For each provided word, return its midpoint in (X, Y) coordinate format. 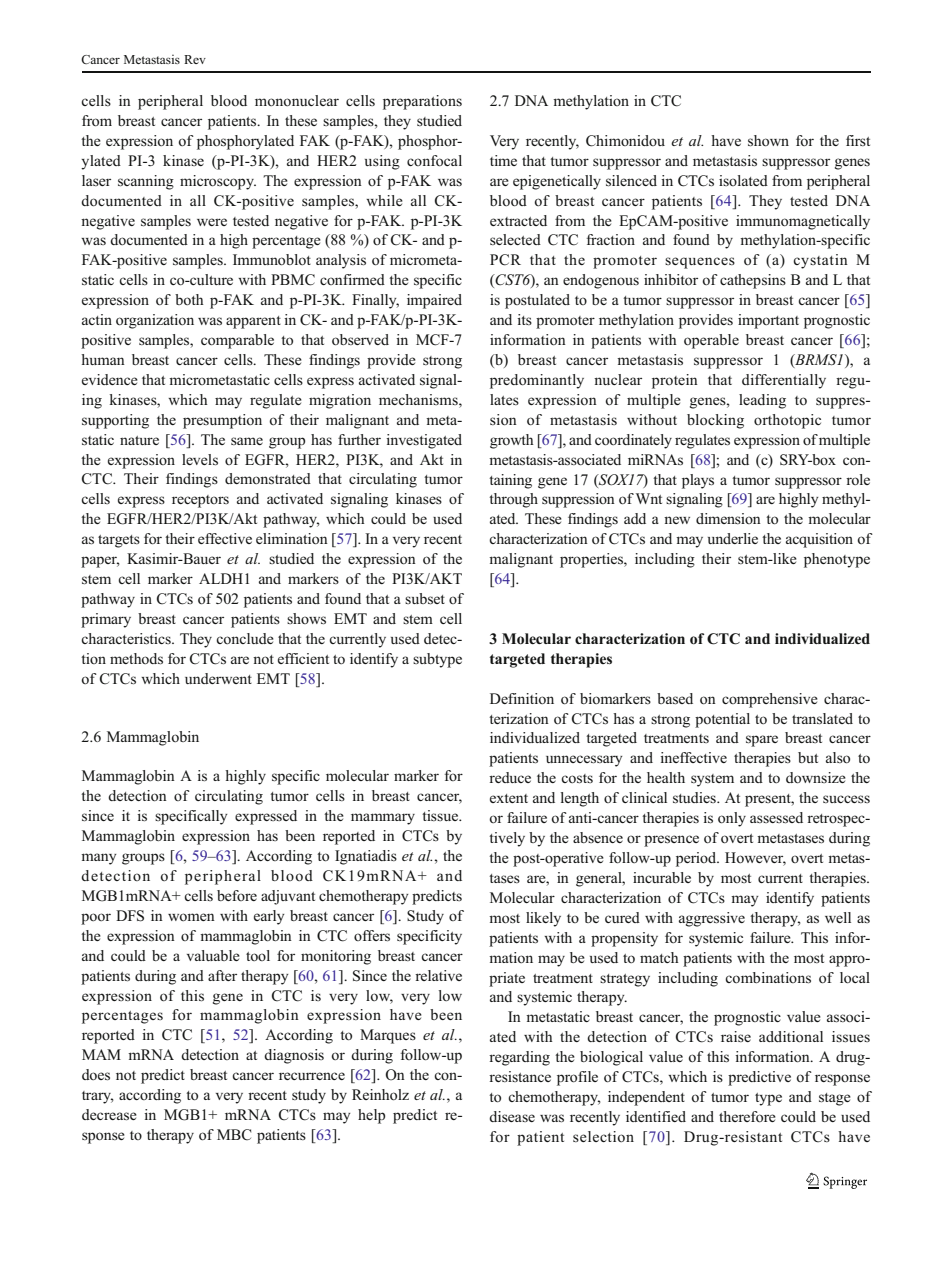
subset (425, 599)
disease (512, 1116)
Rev (195, 59)
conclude (245, 638)
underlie (733, 538)
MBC (234, 1135)
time (503, 160)
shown (768, 141)
